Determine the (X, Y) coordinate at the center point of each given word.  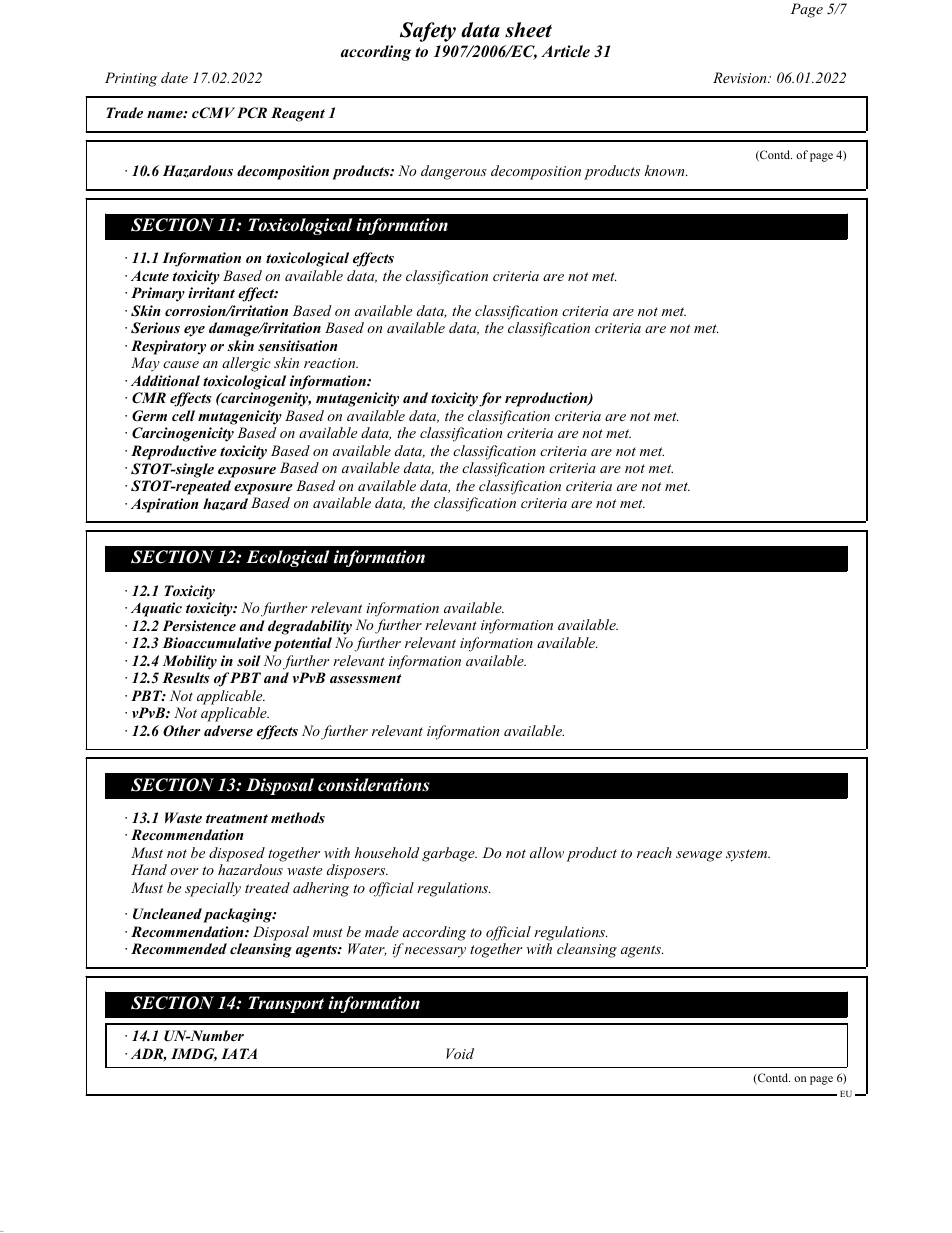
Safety (428, 32)
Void (460, 1053)
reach (654, 852)
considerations (374, 785)
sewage (699, 856)
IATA (239, 1053)
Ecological (288, 558)
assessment (366, 678)
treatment (237, 818)
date (174, 77)
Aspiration (164, 505)
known (665, 170)
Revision (741, 77)
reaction (331, 363)
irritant (211, 292)
